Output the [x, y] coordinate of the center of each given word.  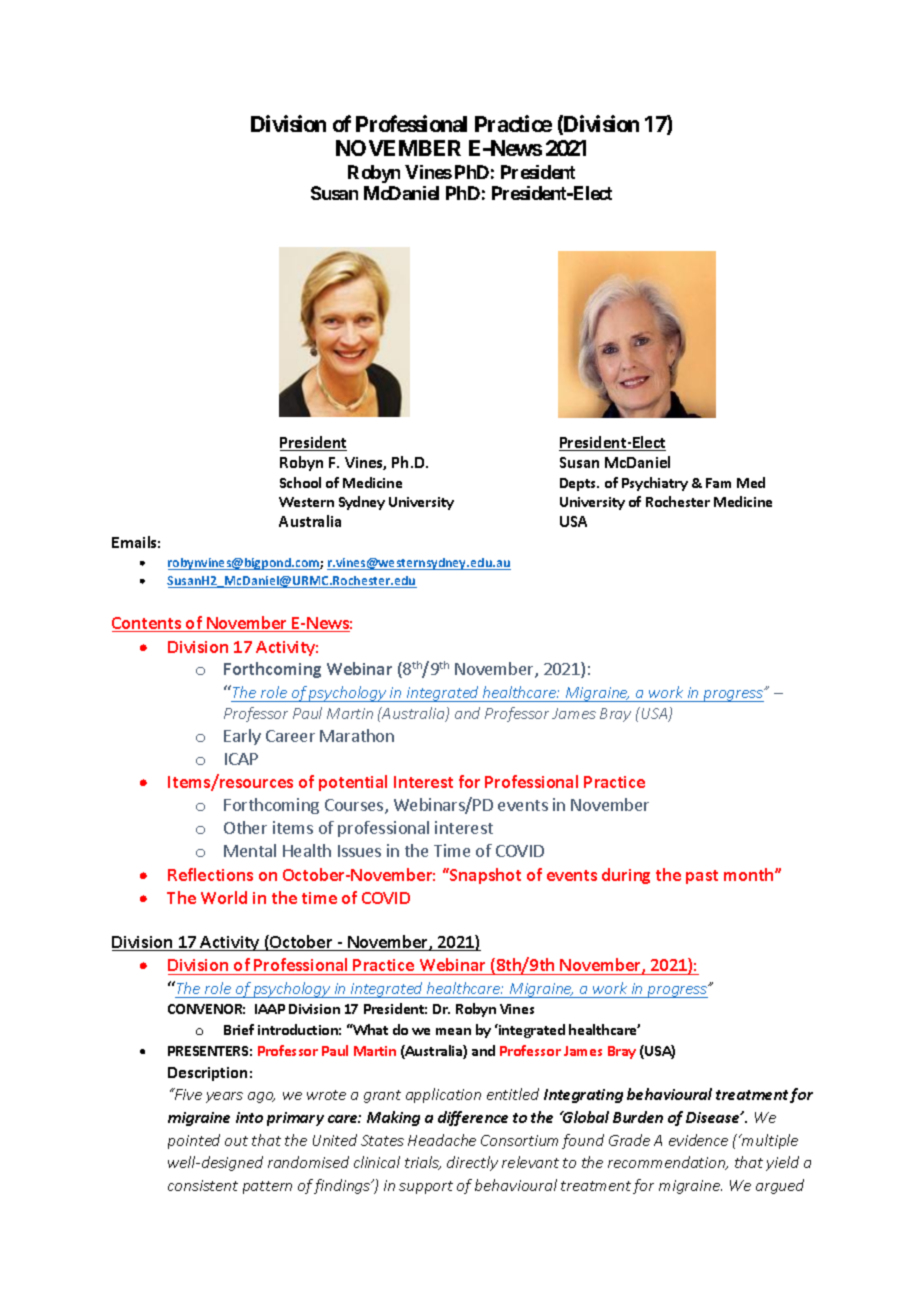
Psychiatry [655, 484]
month [750, 874]
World [224, 897]
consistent [203, 1185]
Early [242, 737]
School [300, 482]
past [702, 877]
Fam [718, 483]
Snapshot [484, 876]
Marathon [357, 735]
